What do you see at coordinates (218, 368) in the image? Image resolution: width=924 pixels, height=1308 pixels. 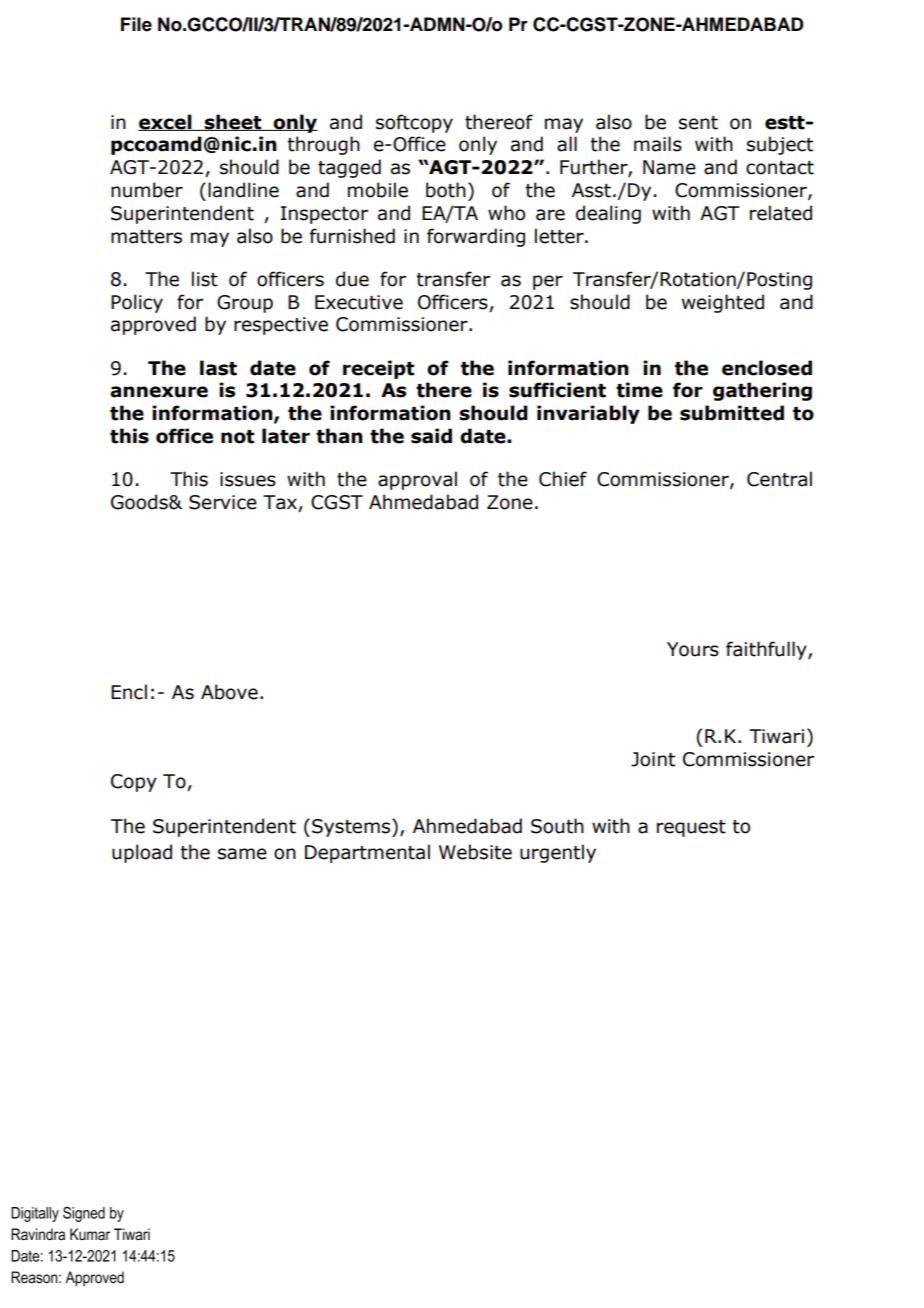 I see `last` at bounding box center [218, 368].
